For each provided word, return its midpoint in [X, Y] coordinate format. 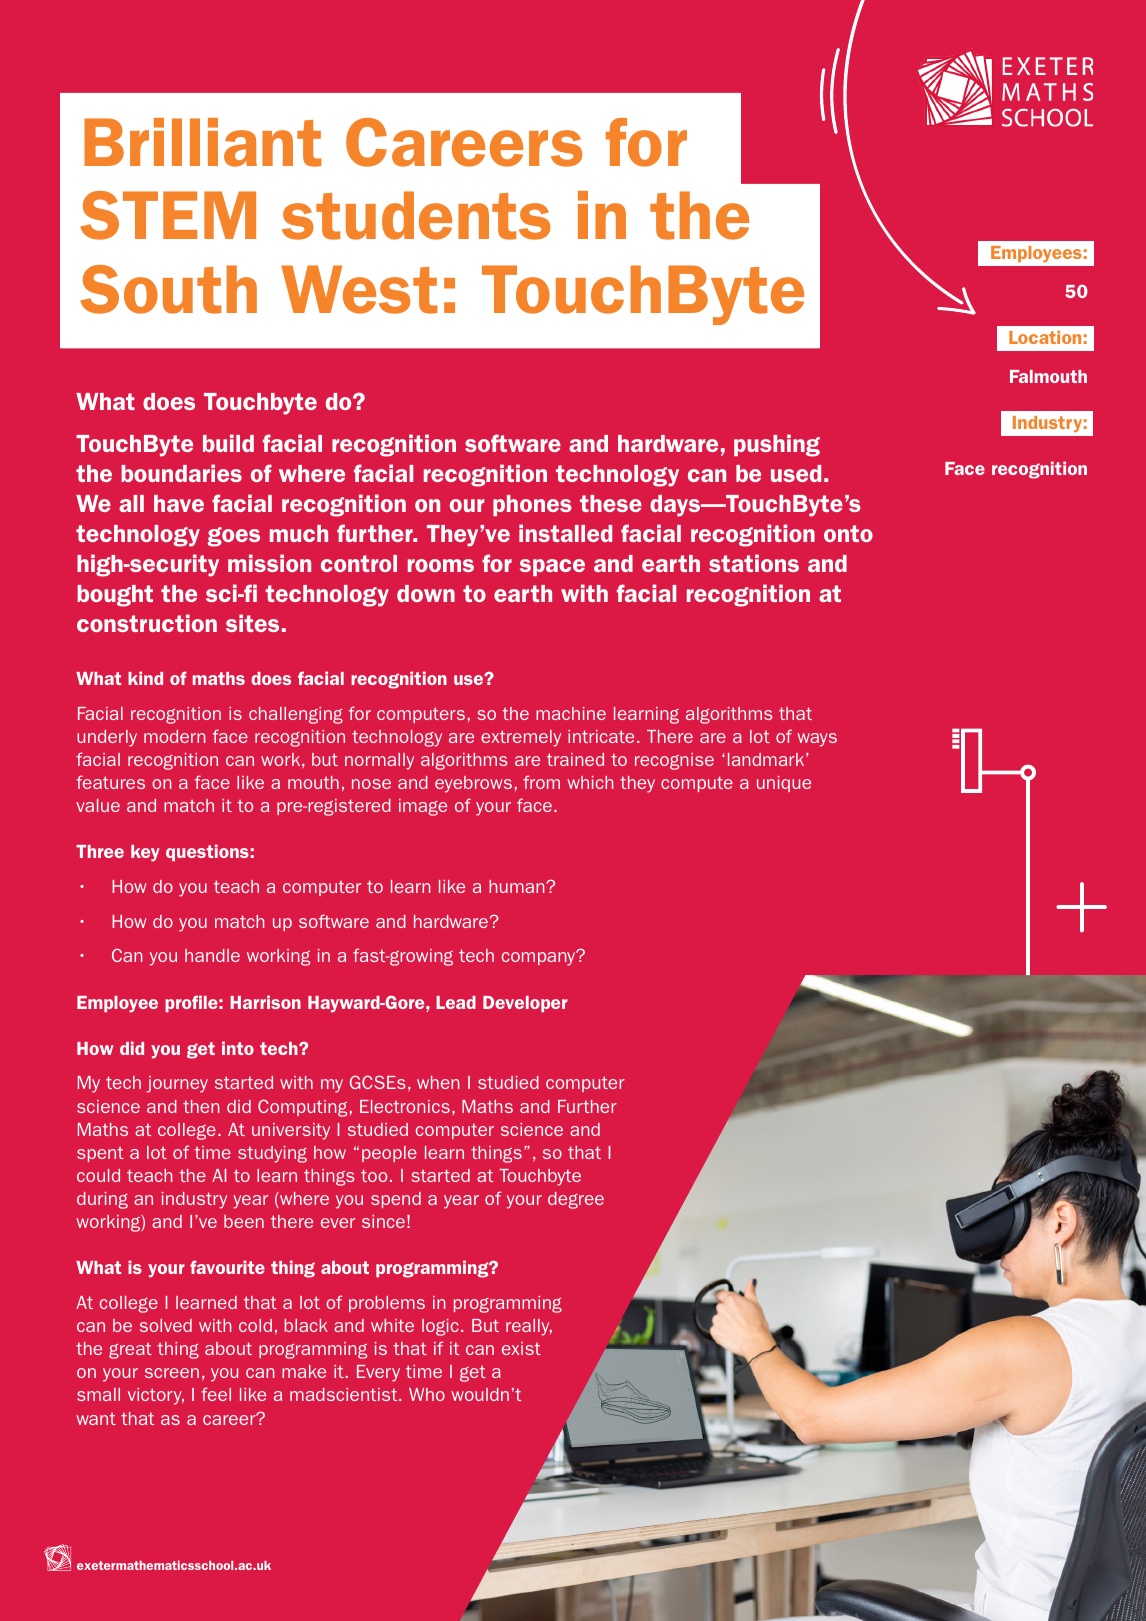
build [228, 443]
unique [784, 784]
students [416, 215]
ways [817, 740]
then [201, 1106]
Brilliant [202, 142]
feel [216, 1394]
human [516, 886]
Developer [525, 1004]
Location [1045, 337]
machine [571, 713]
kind [145, 678]
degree [576, 1200]
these [611, 503]
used [796, 473]
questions [207, 852]
